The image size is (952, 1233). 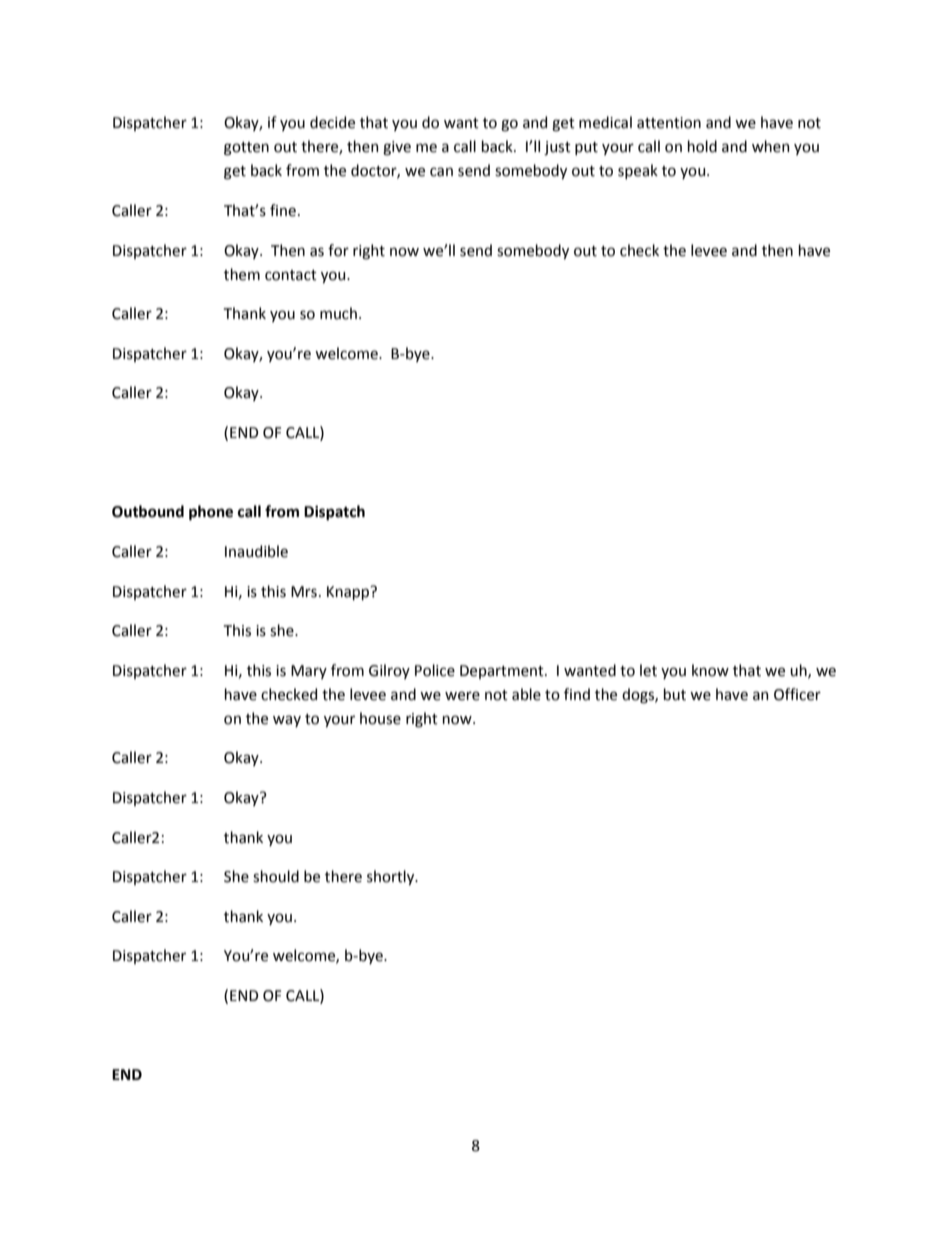 I want to click on speak, so click(x=638, y=171).
